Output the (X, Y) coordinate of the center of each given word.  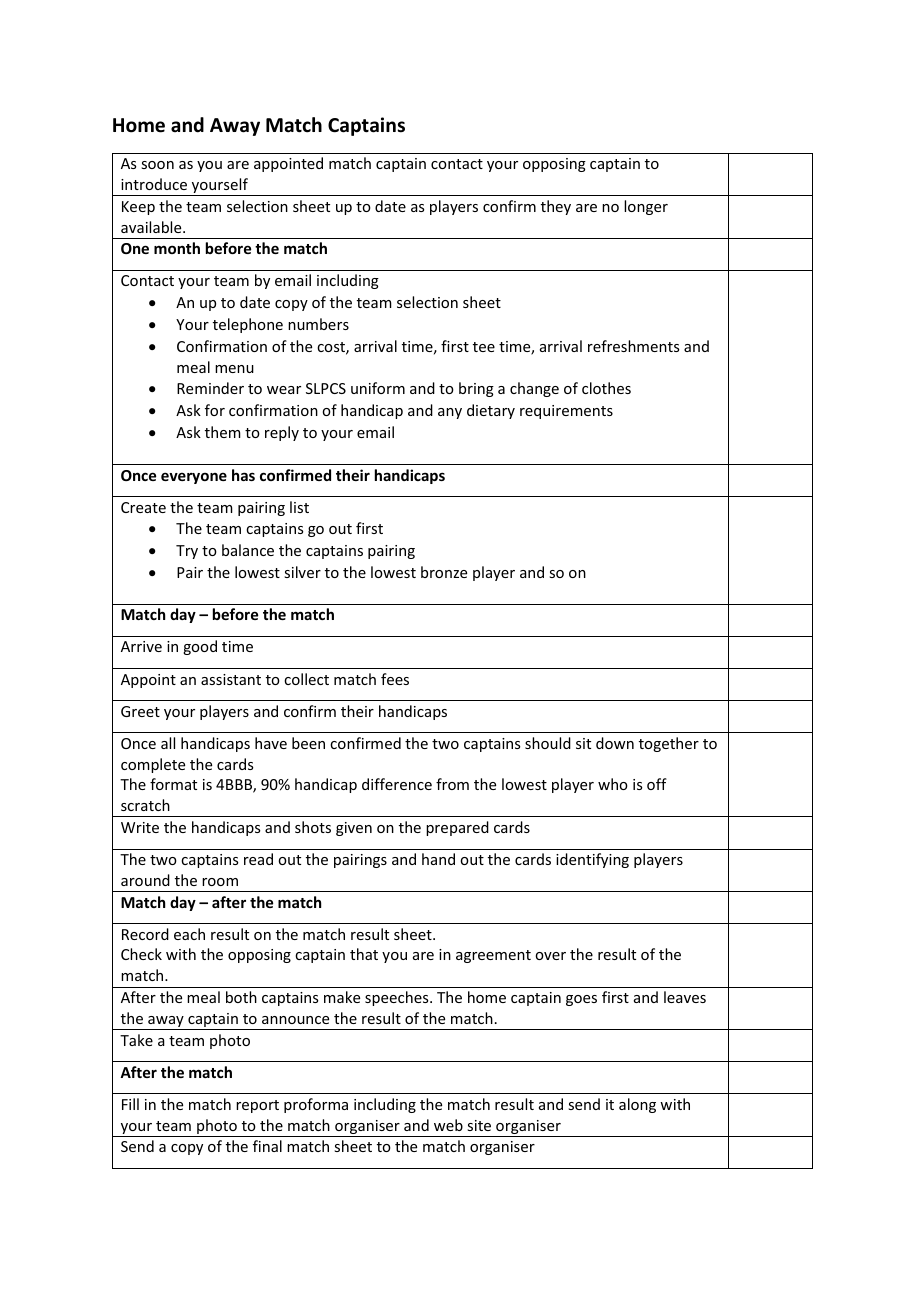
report (257, 1106)
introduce (154, 184)
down (615, 743)
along (637, 1105)
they (556, 207)
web (448, 1125)
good (200, 647)
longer (646, 207)
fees (395, 679)
